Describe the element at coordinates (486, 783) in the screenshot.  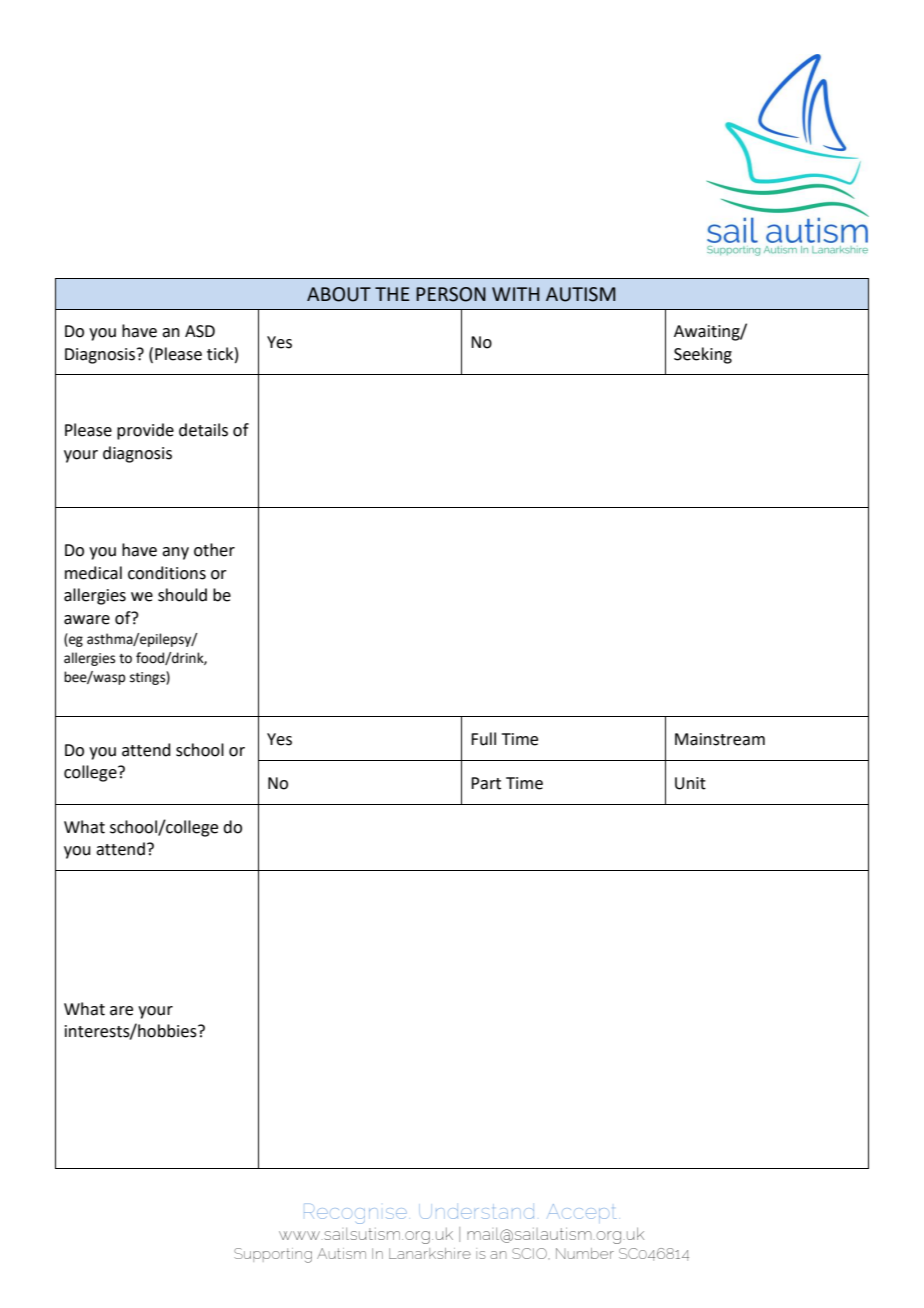
I see `Part` at that location.
